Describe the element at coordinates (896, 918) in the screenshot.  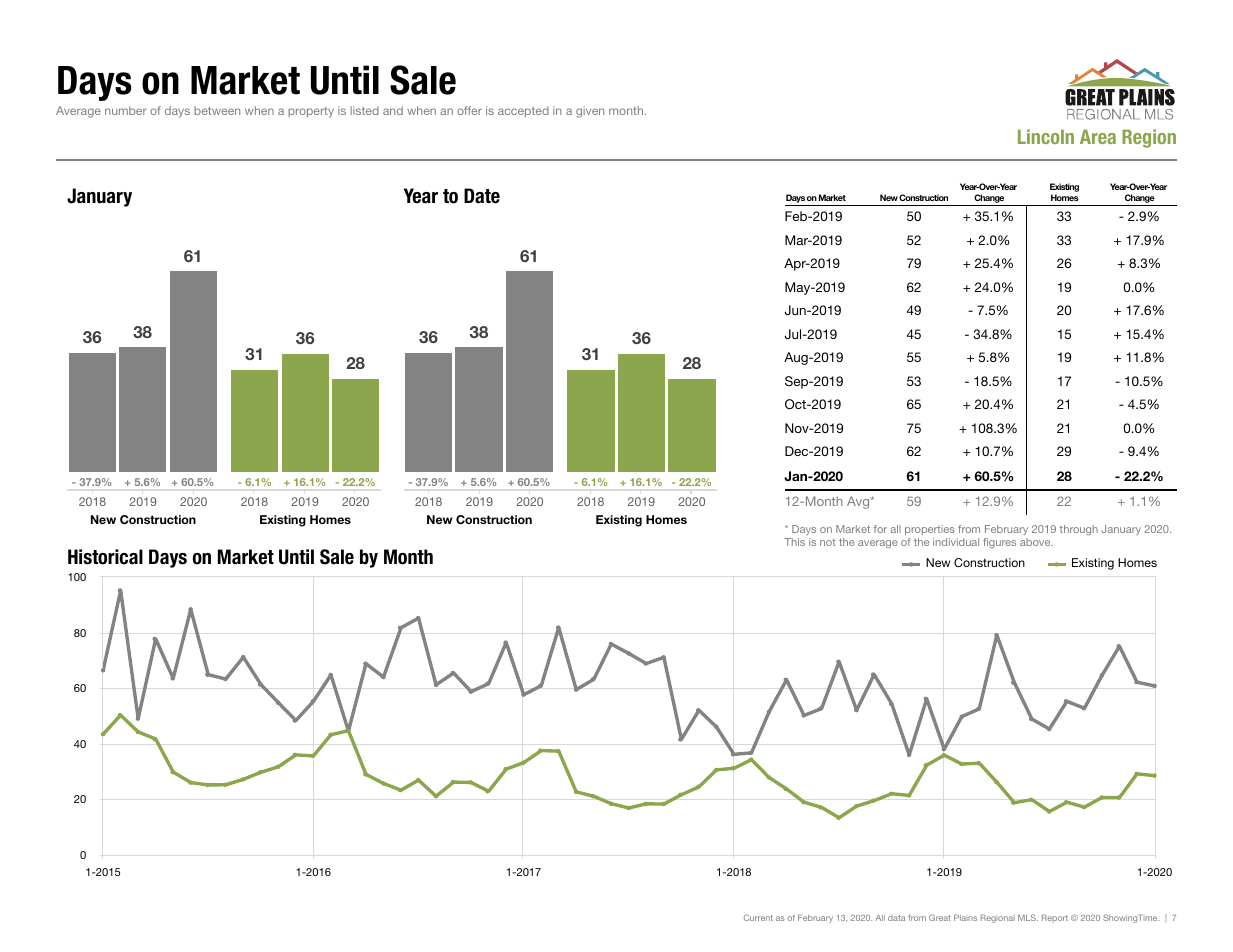
I see `data` at that location.
